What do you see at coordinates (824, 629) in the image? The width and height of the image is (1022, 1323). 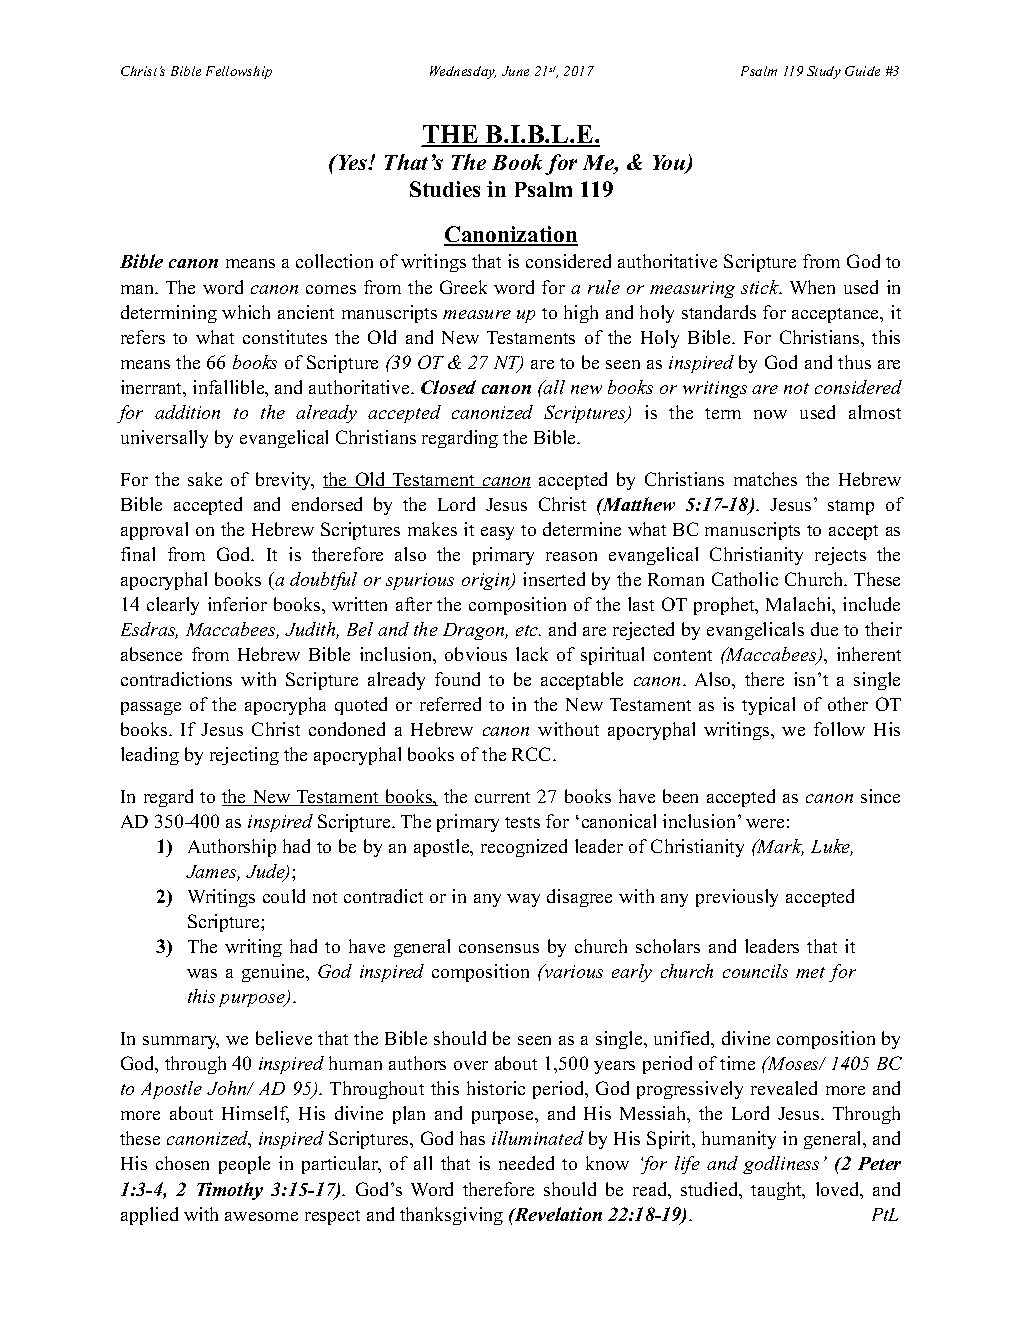 I see `due` at bounding box center [824, 629].
